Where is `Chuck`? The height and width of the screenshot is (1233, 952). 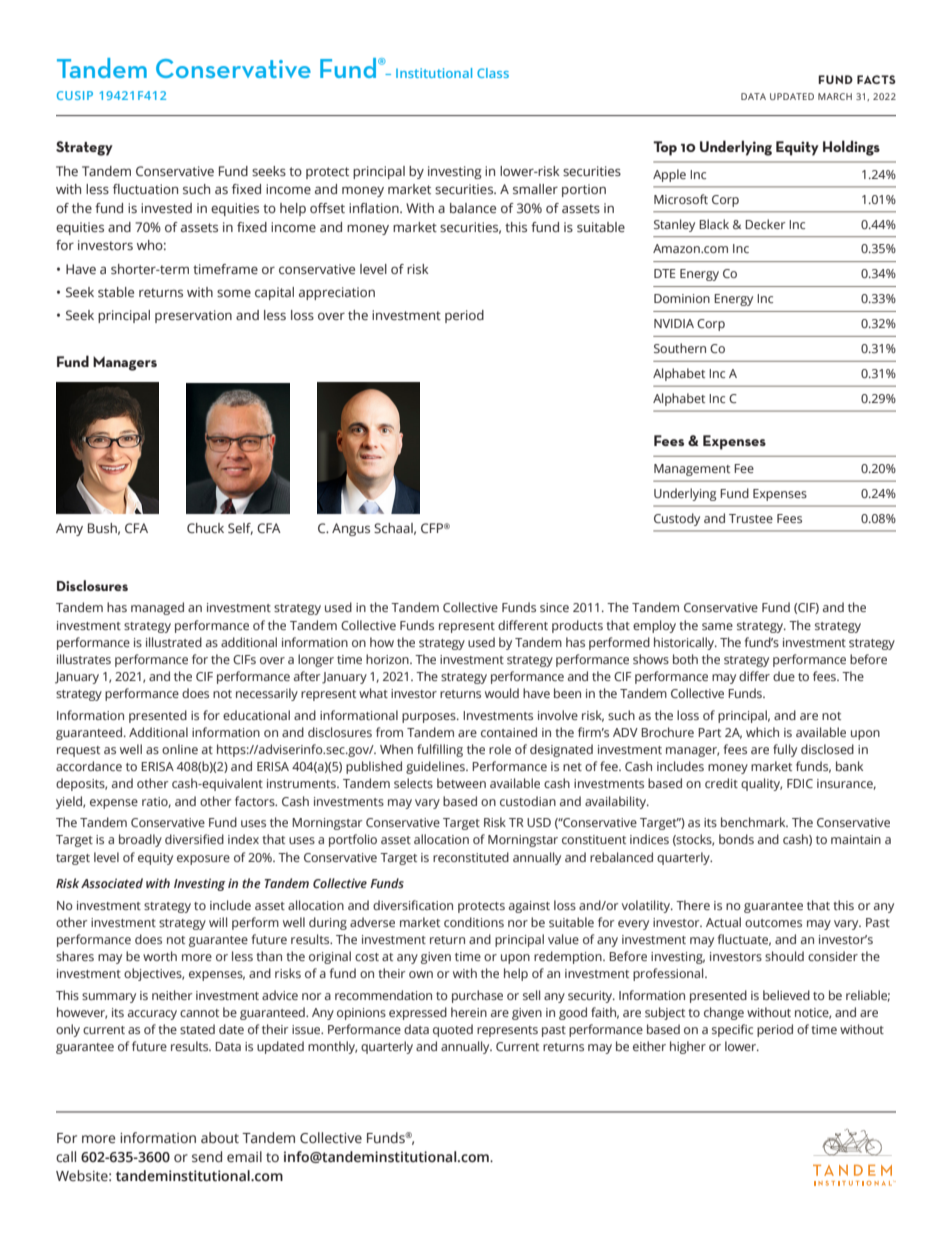 Chuck is located at coordinates (205, 528).
